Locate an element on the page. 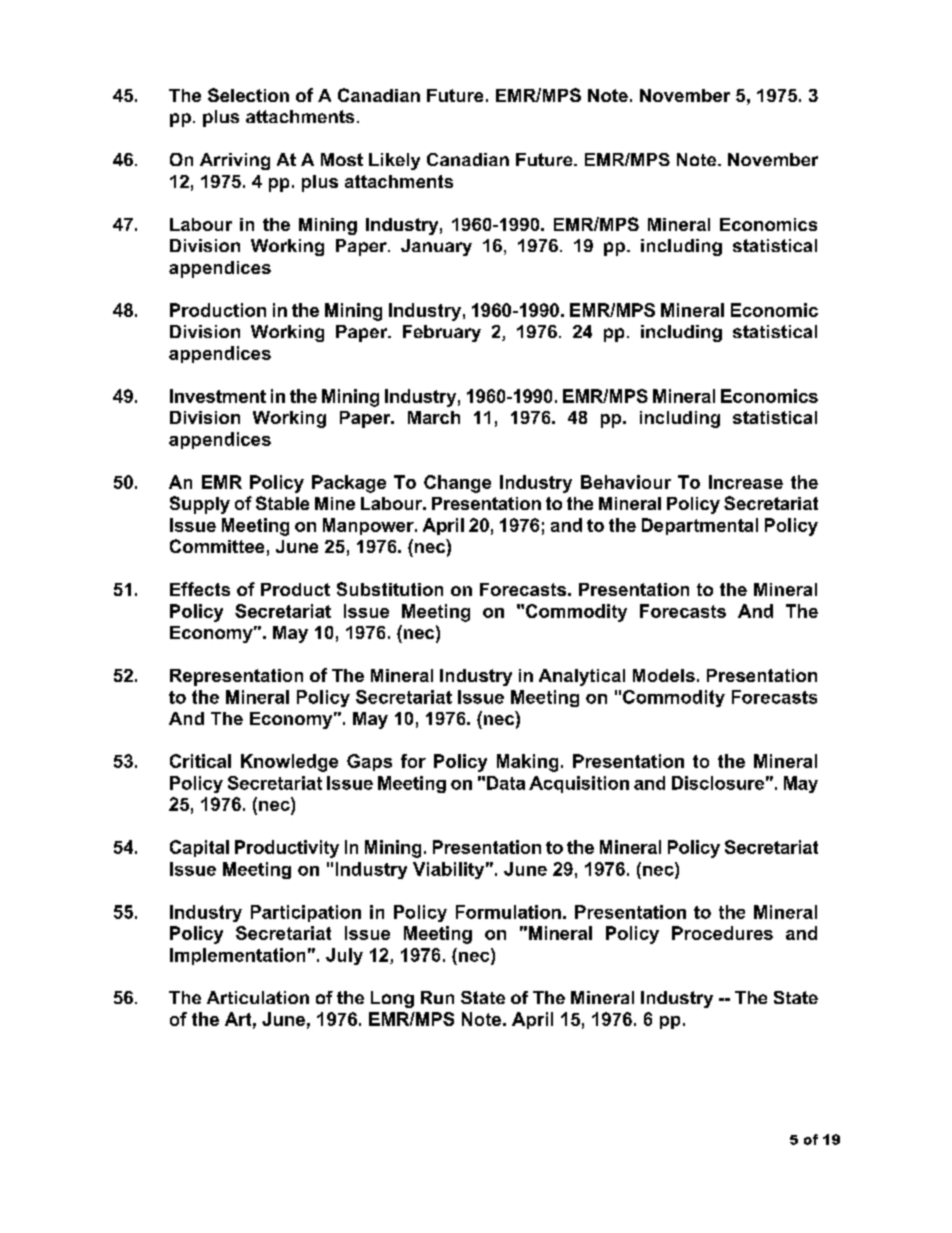 This image has width=952, height=1233. February is located at coordinates (442, 333).
